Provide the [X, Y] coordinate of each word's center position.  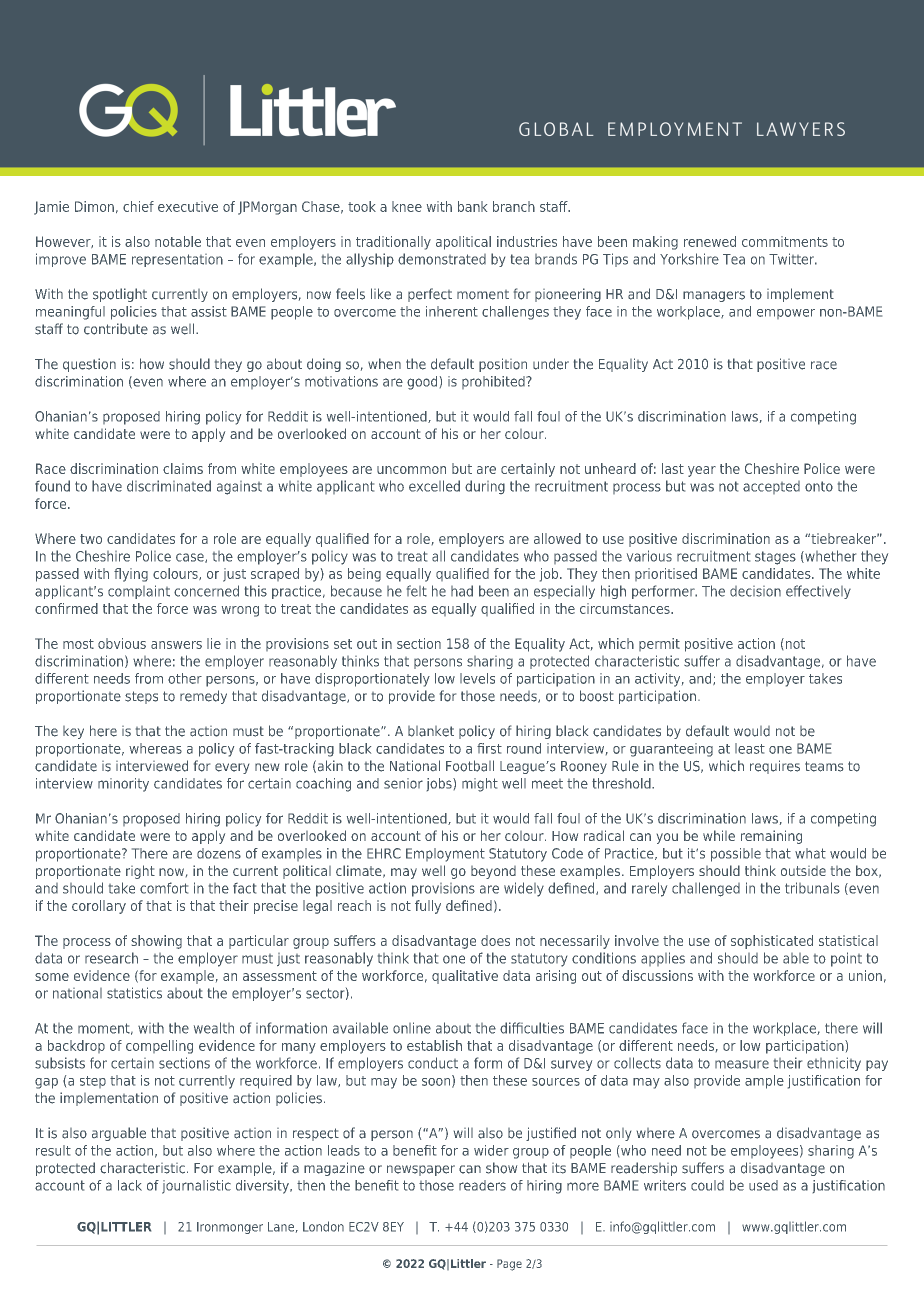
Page [509, 1265]
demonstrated [442, 259]
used [763, 1185]
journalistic [196, 1187]
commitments [785, 241]
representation [177, 260]
